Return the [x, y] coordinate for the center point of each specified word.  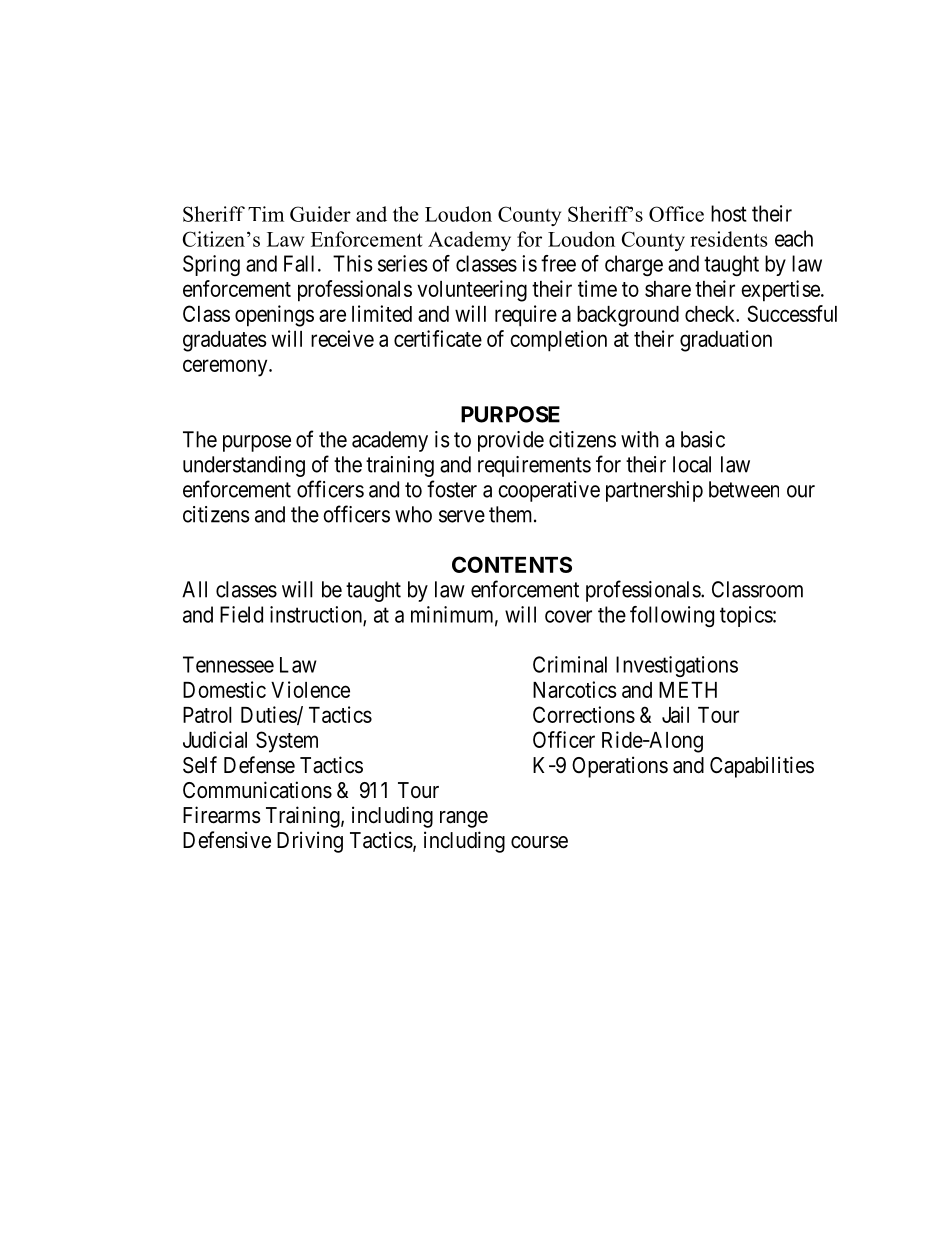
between [744, 489]
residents [728, 239]
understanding [244, 466]
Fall [299, 263]
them [512, 514]
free [558, 263]
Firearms [222, 815]
